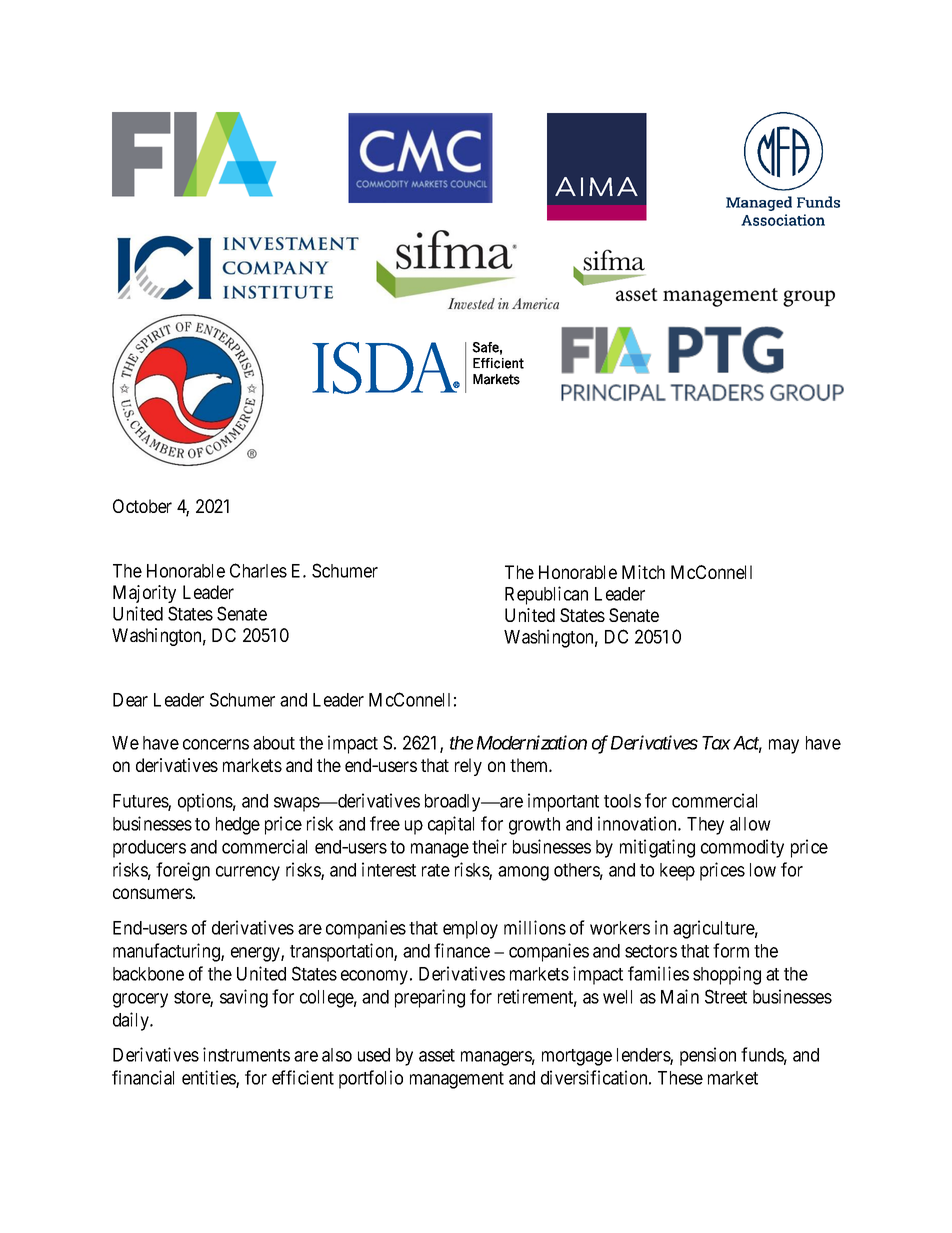  I want to click on pension, so click(708, 1056).
